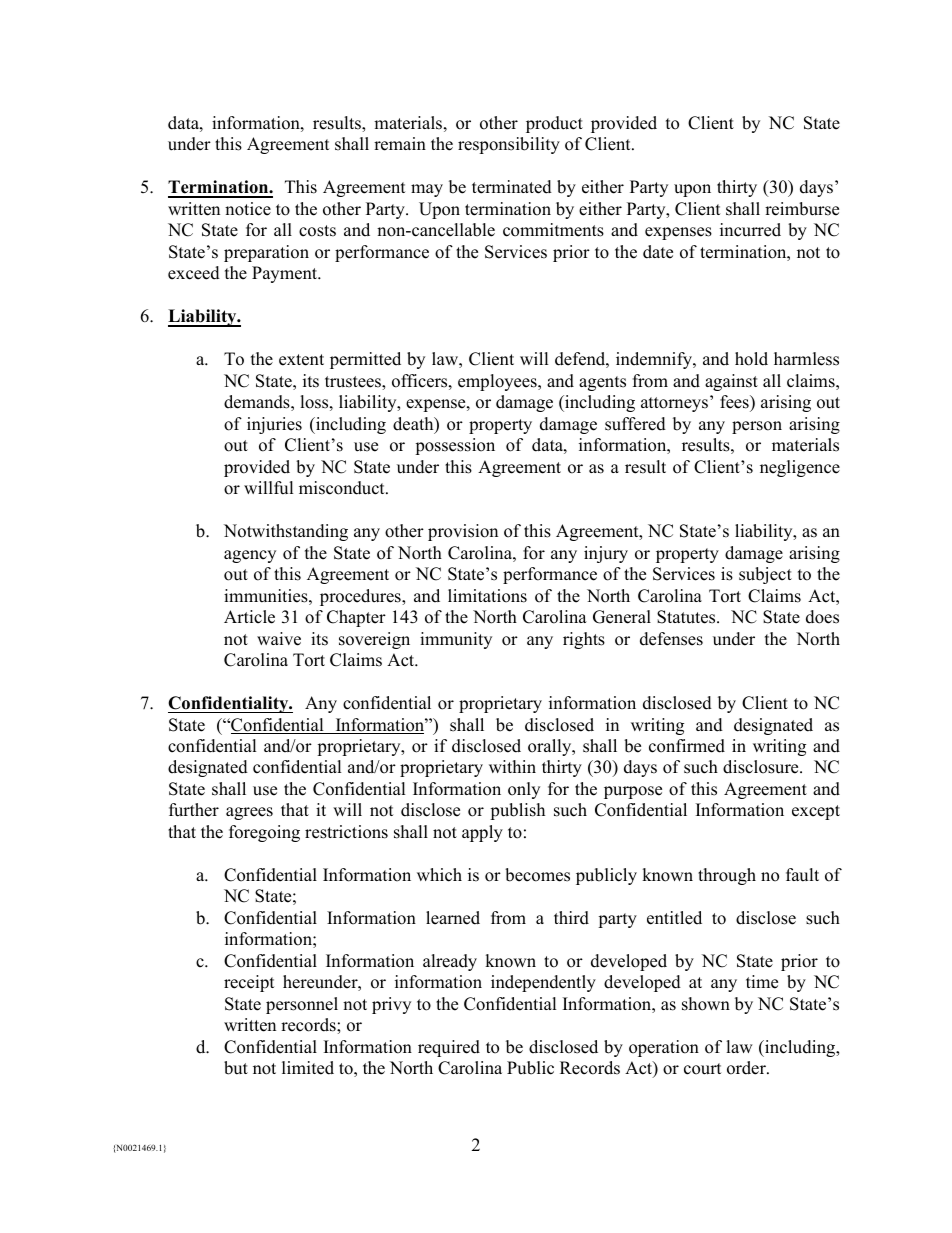  I want to click on reimburse, so click(802, 209).
